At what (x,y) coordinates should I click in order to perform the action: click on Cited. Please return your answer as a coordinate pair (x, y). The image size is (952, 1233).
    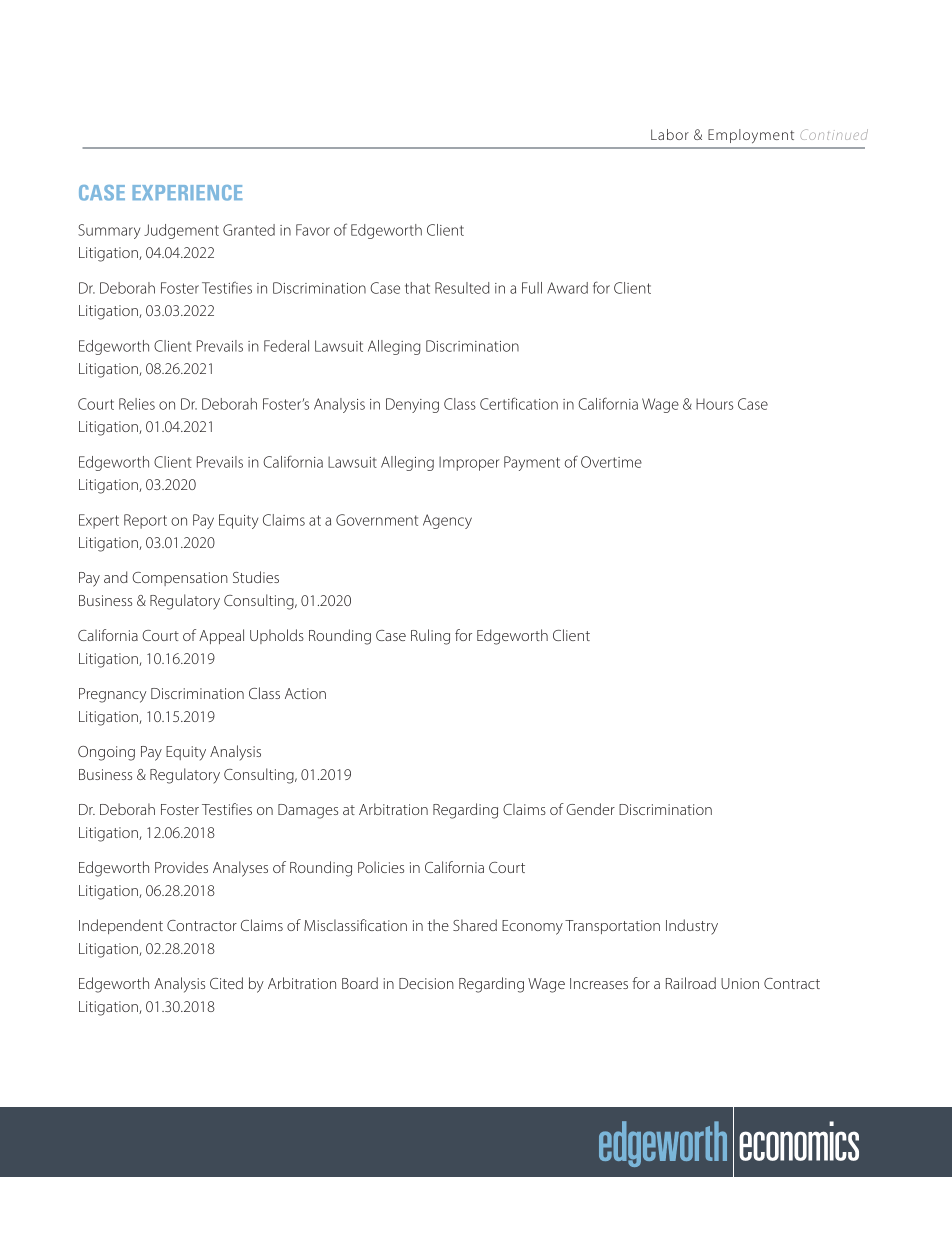
    Looking at the image, I should click on (226, 983).
